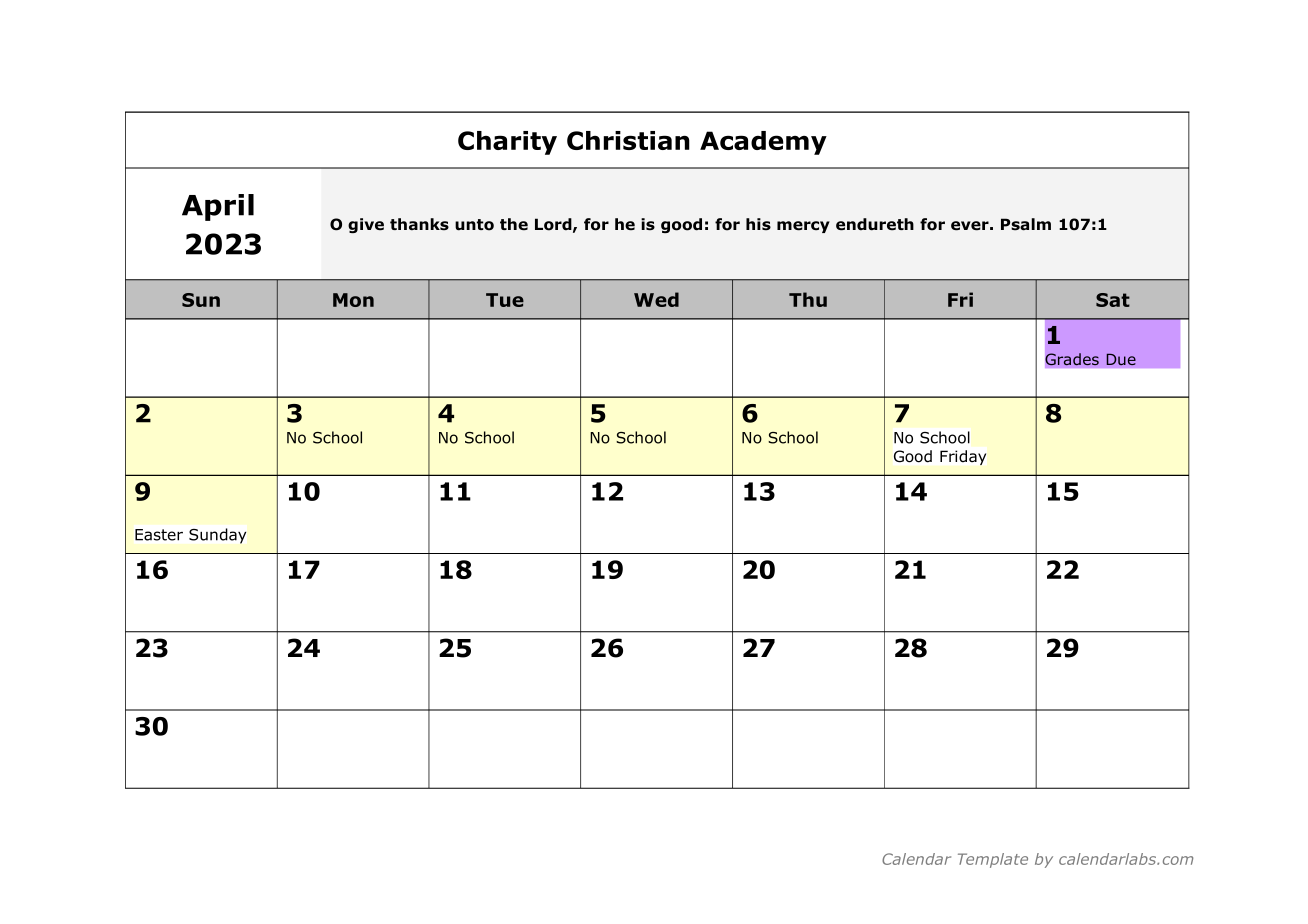 The image size is (1308, 924). I want to click on Christian, so click(628, 140).
